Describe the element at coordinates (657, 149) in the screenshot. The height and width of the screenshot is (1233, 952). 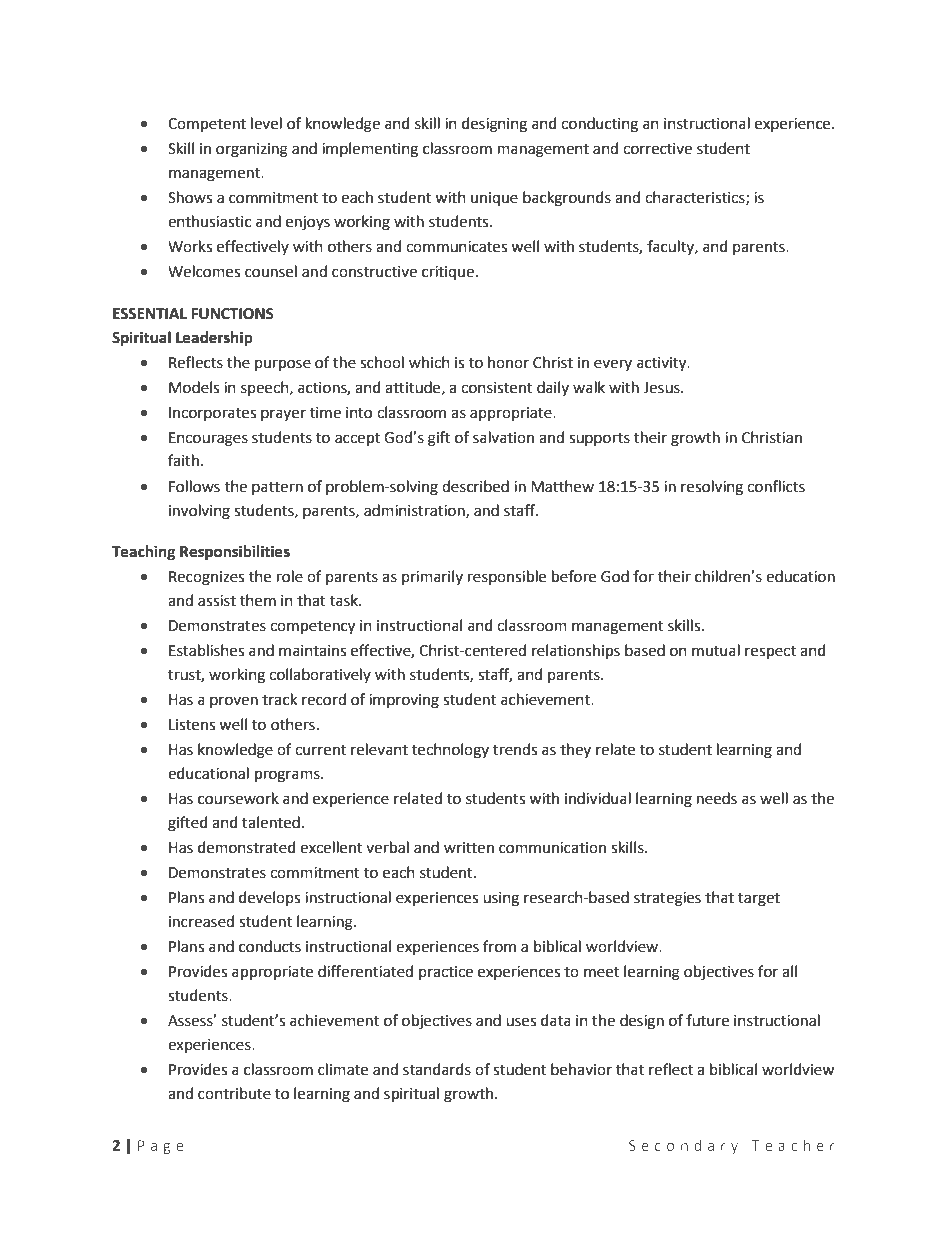
I see `corrective` at that location.
